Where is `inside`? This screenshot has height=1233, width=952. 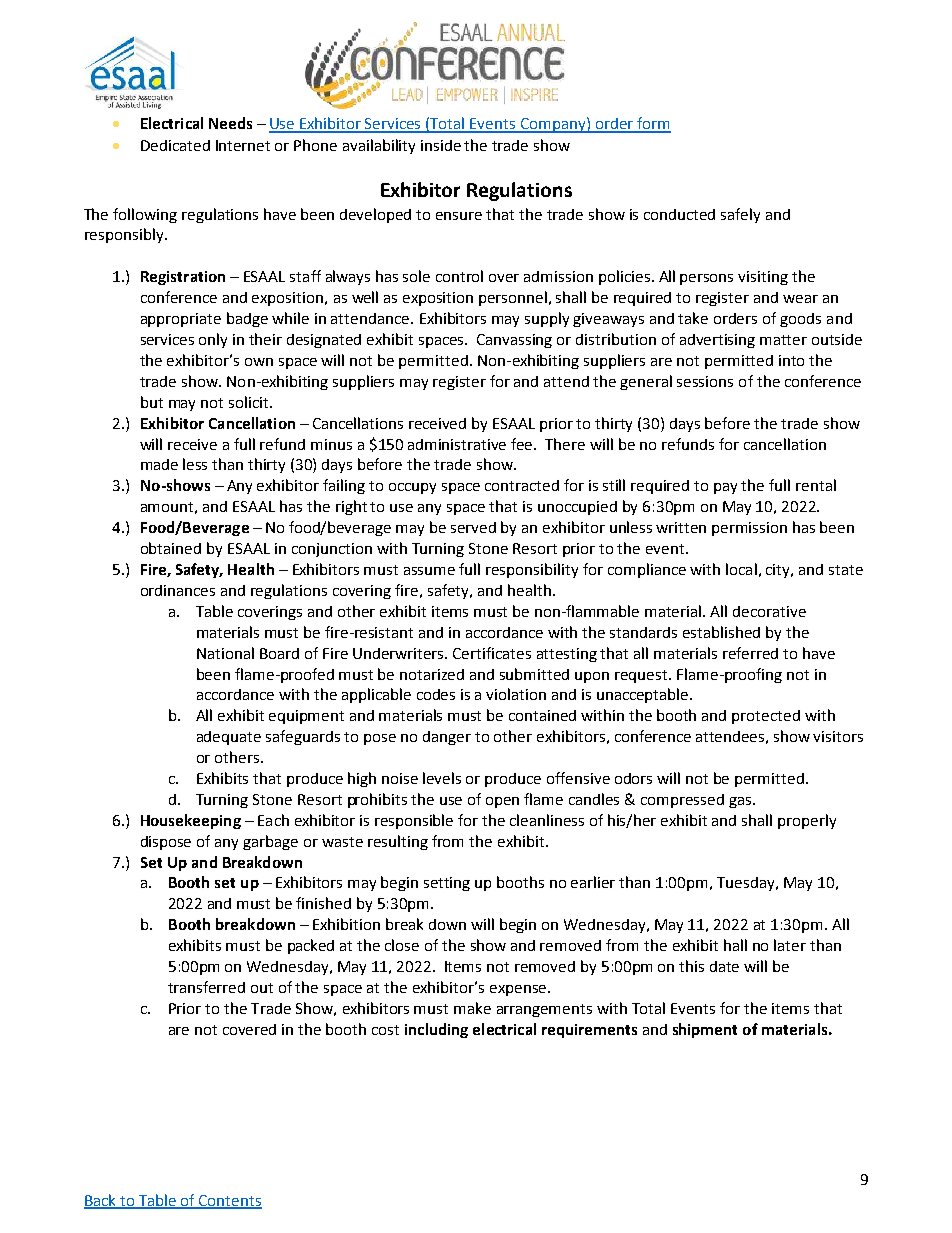 inside is located at coordinates (441, 145).
